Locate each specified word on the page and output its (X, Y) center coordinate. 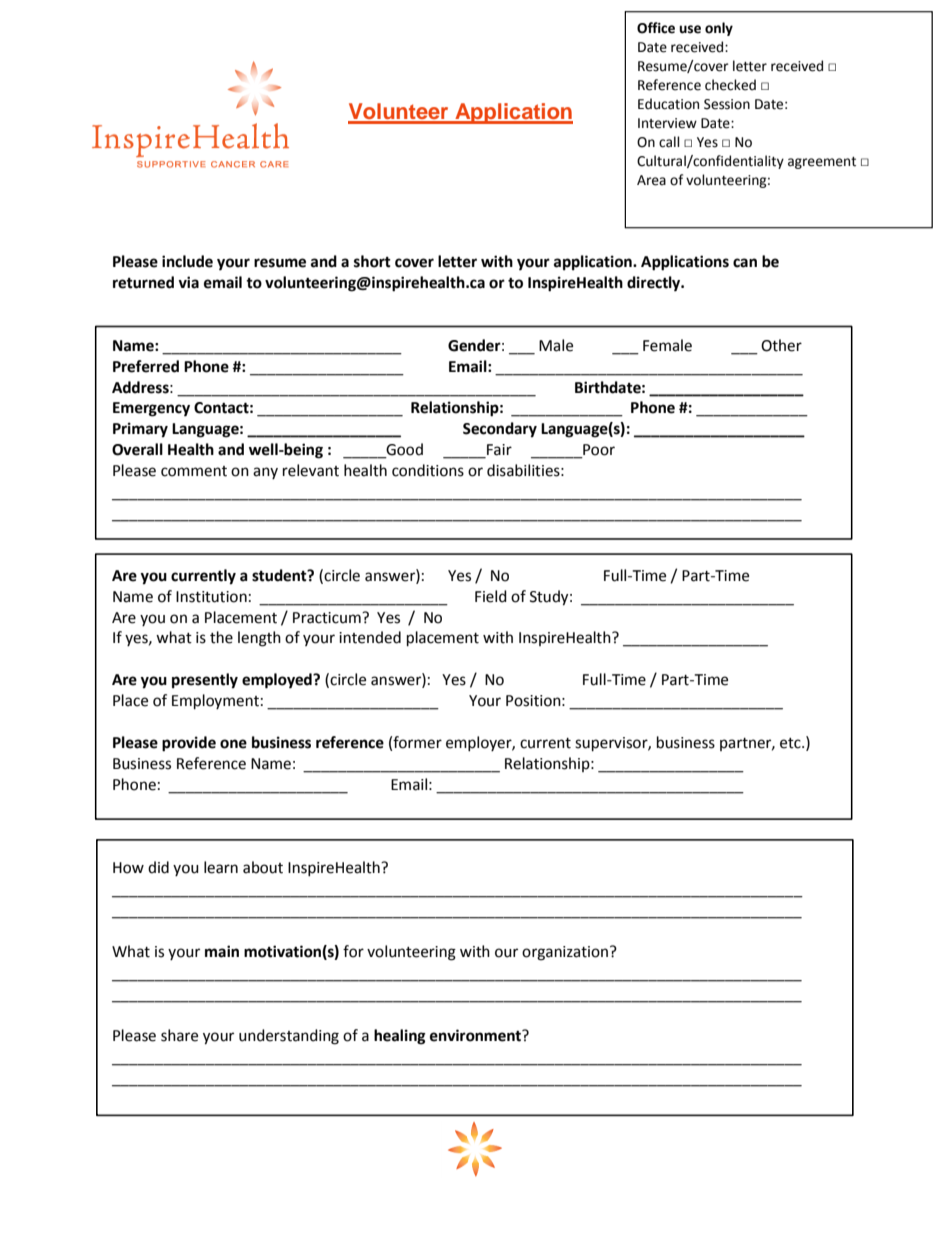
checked (730, 85)
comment (194, 471)
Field (491, 596)
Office (656, 28)
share (179, 1035)
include (187, 261)
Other (781, 345)
